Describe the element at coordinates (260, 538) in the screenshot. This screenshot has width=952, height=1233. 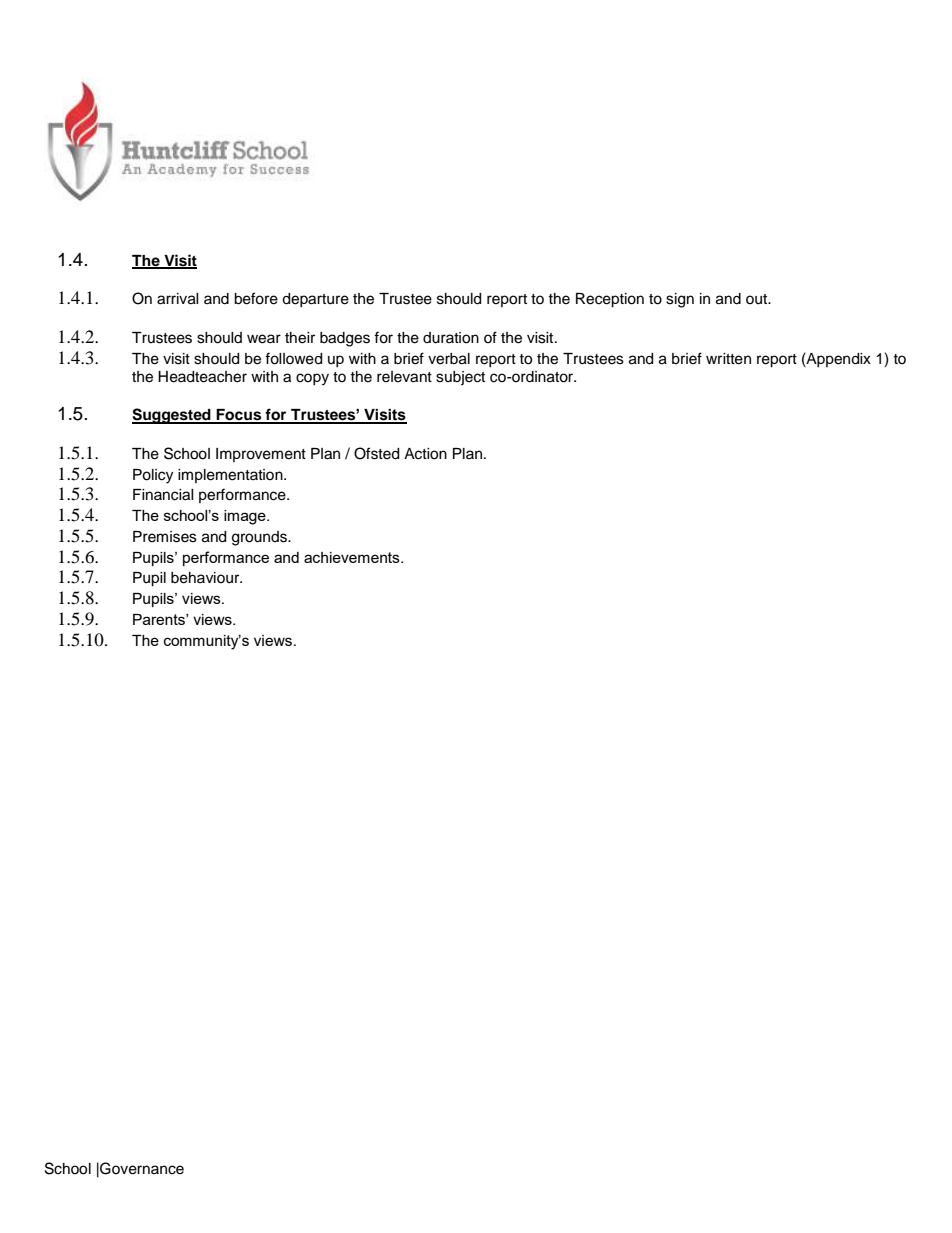
I see `grounds` at that location.
